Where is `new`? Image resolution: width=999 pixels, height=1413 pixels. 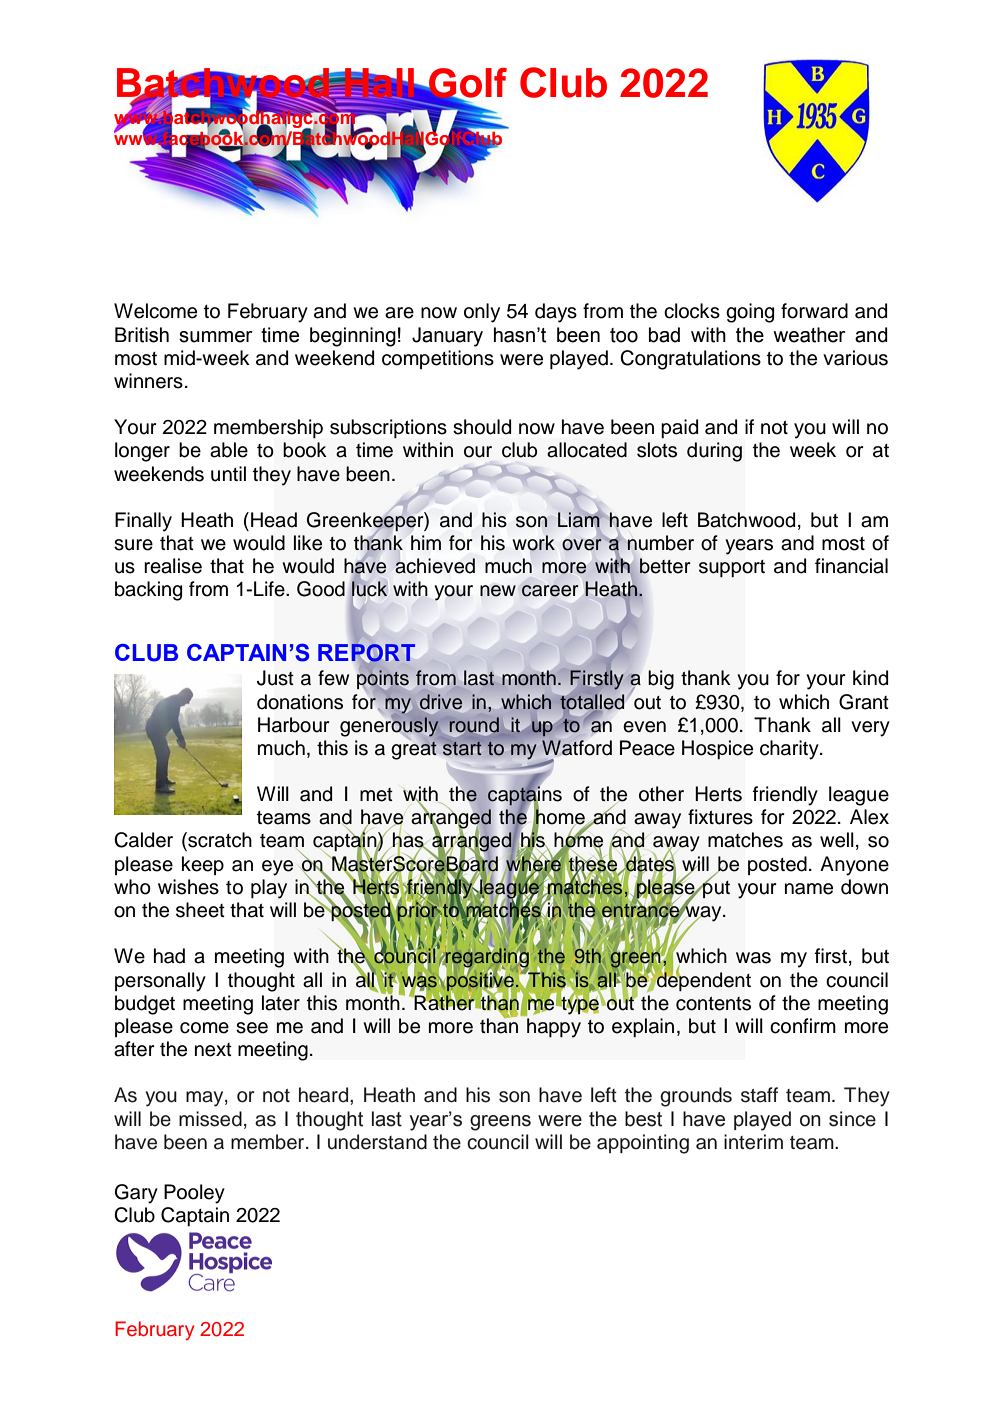 new is located at coordinates (498, 591).
